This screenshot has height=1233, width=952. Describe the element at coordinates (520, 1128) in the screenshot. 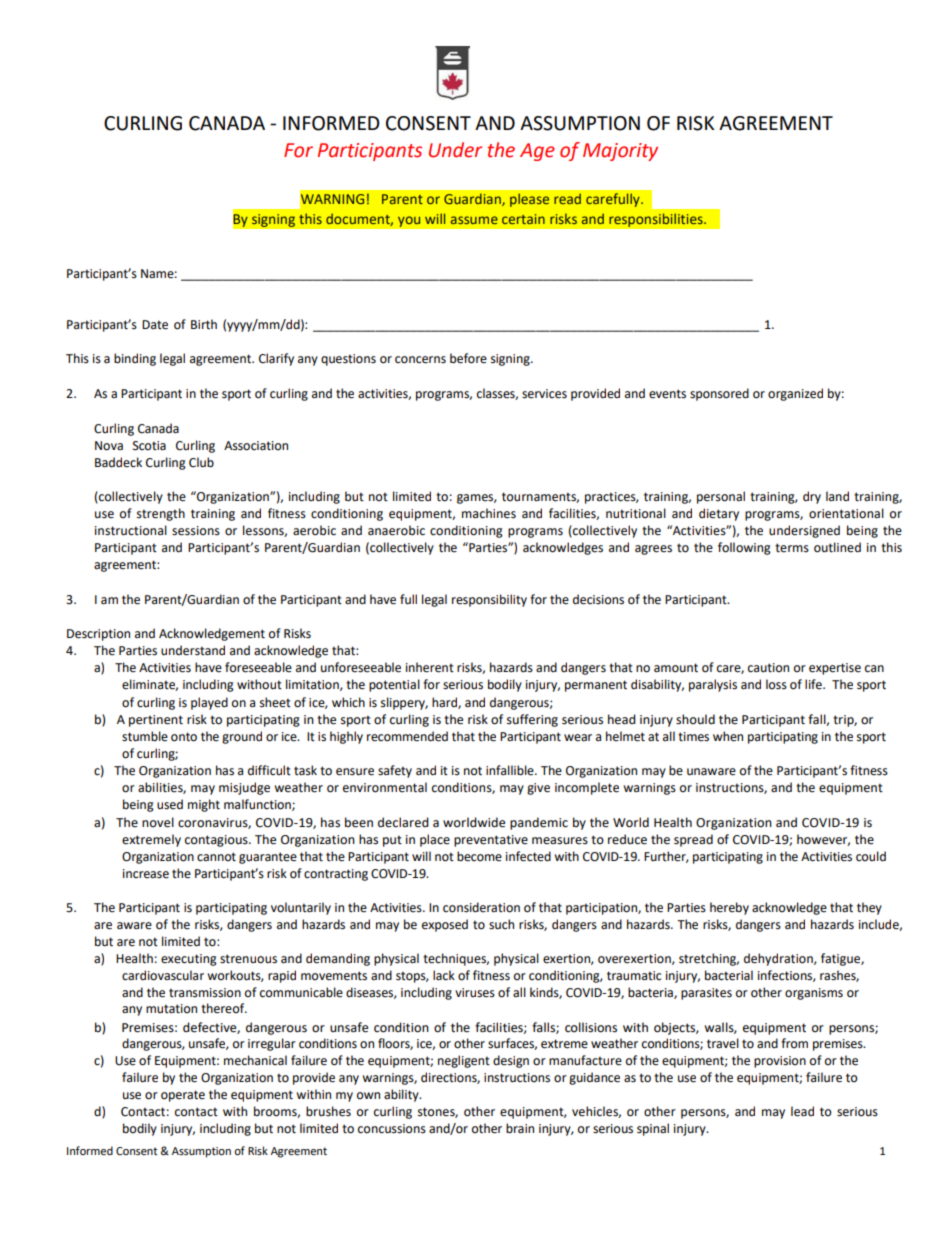

I see `brain` at that location.
